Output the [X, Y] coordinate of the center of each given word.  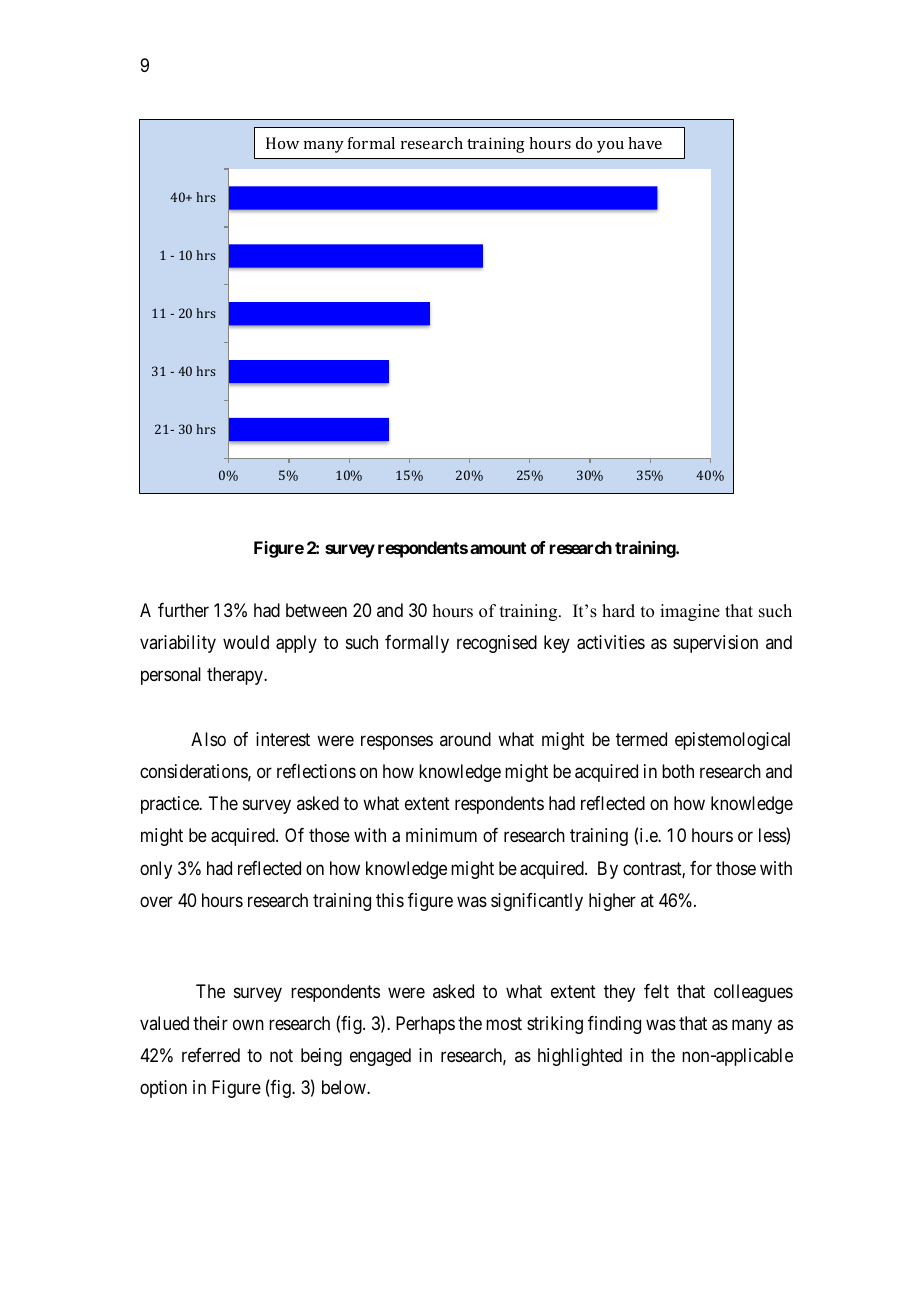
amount [498, 548]
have [645, 143]
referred [211, 1055]
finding [614, 1025]
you [610, 147]
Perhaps [425, 1025]
